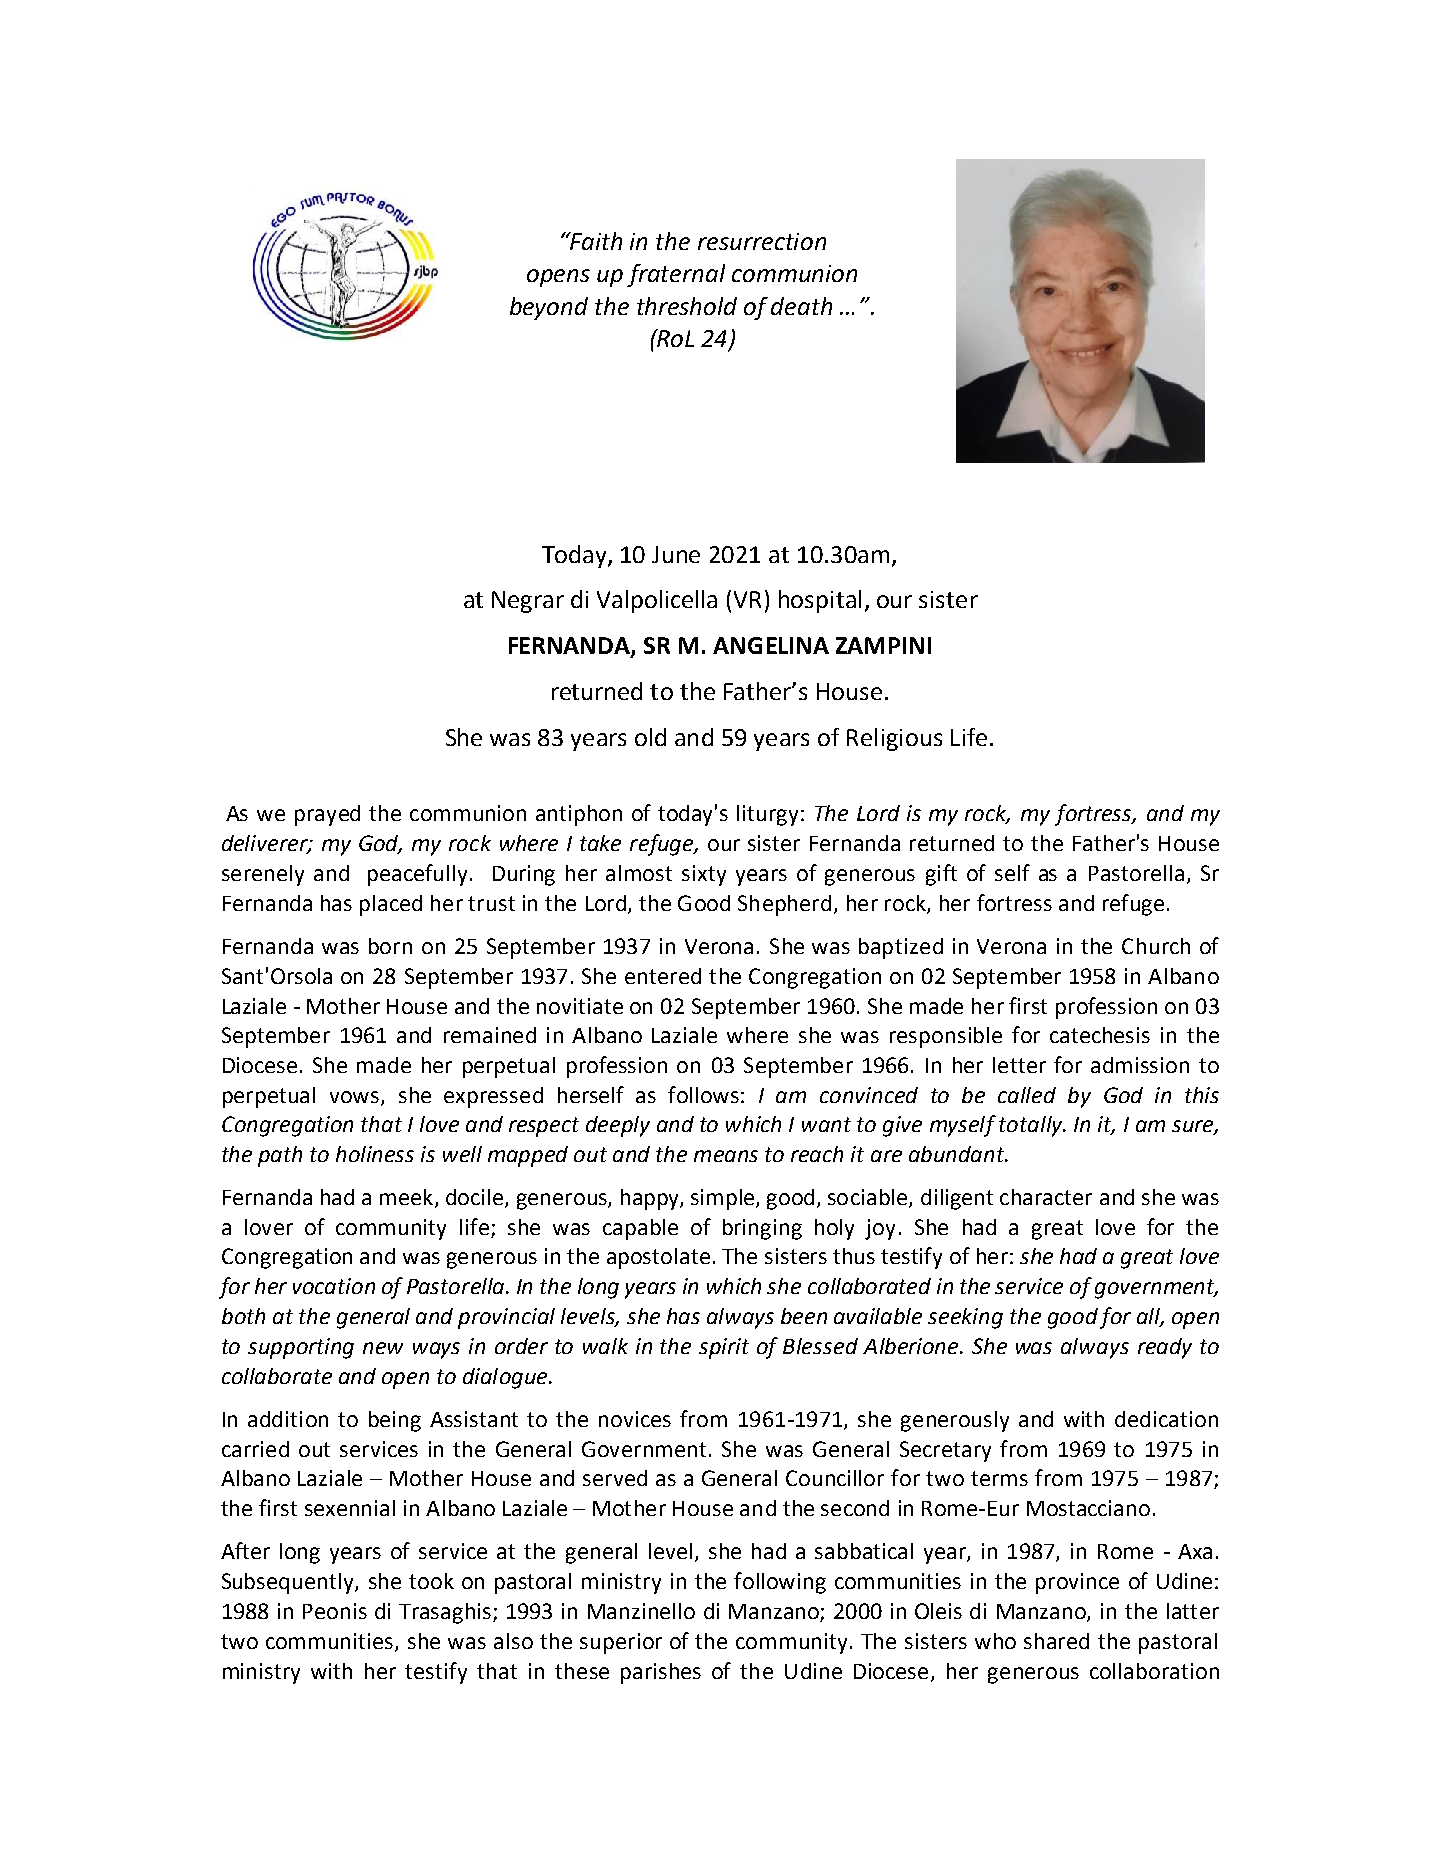 The width and height of the image is (1442, 1867). I want to click on means, so click(726, 1156).
